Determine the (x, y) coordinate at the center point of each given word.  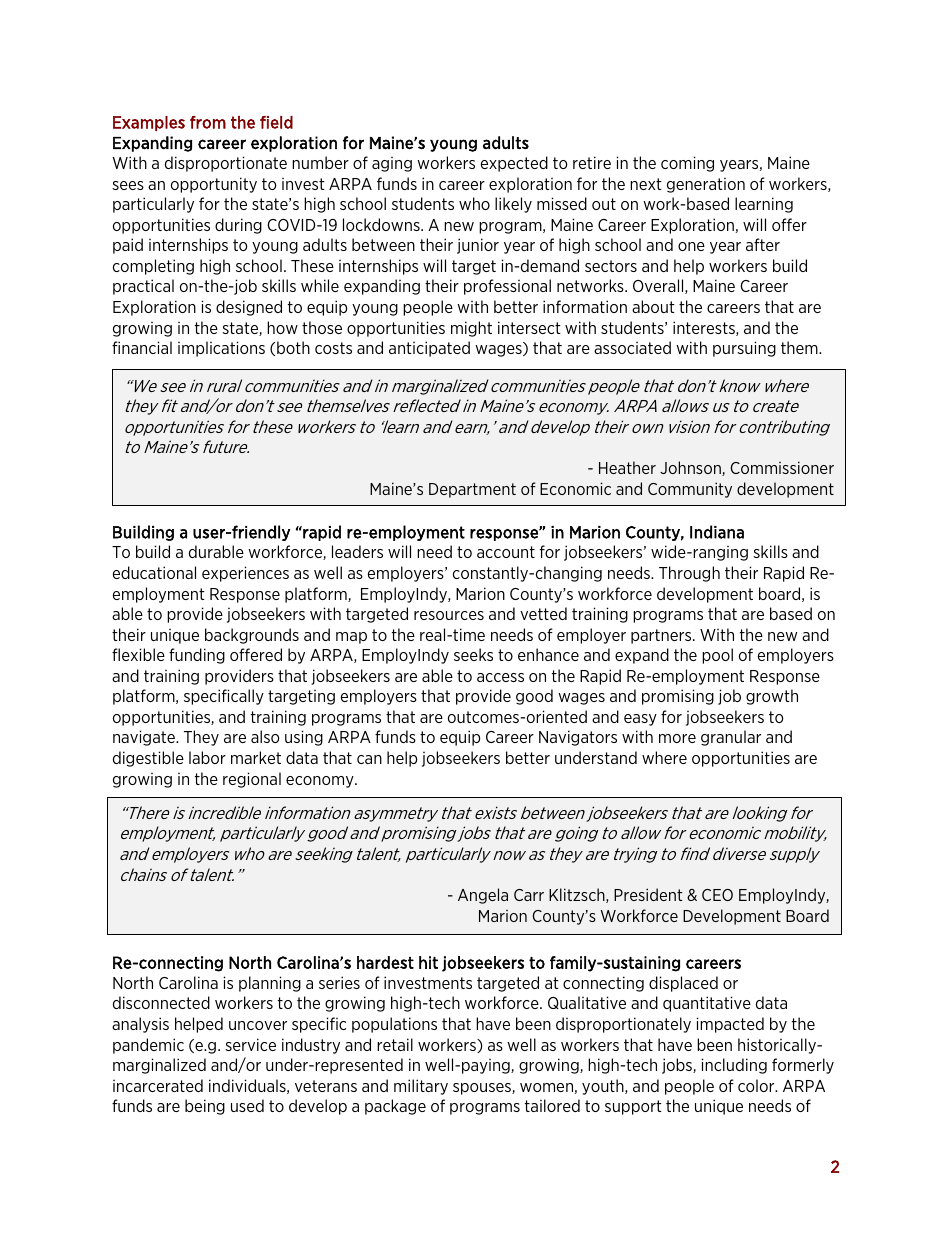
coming (687, 164)
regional (252, 780)
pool (717, 656)
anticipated (429, 349)
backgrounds (252, 636)
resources (449, 615)
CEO (717, 895)
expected (514, 164)
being (205, 1107)
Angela (483, 896)
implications (221, 349)
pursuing (744, 349)
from (208, 122)
